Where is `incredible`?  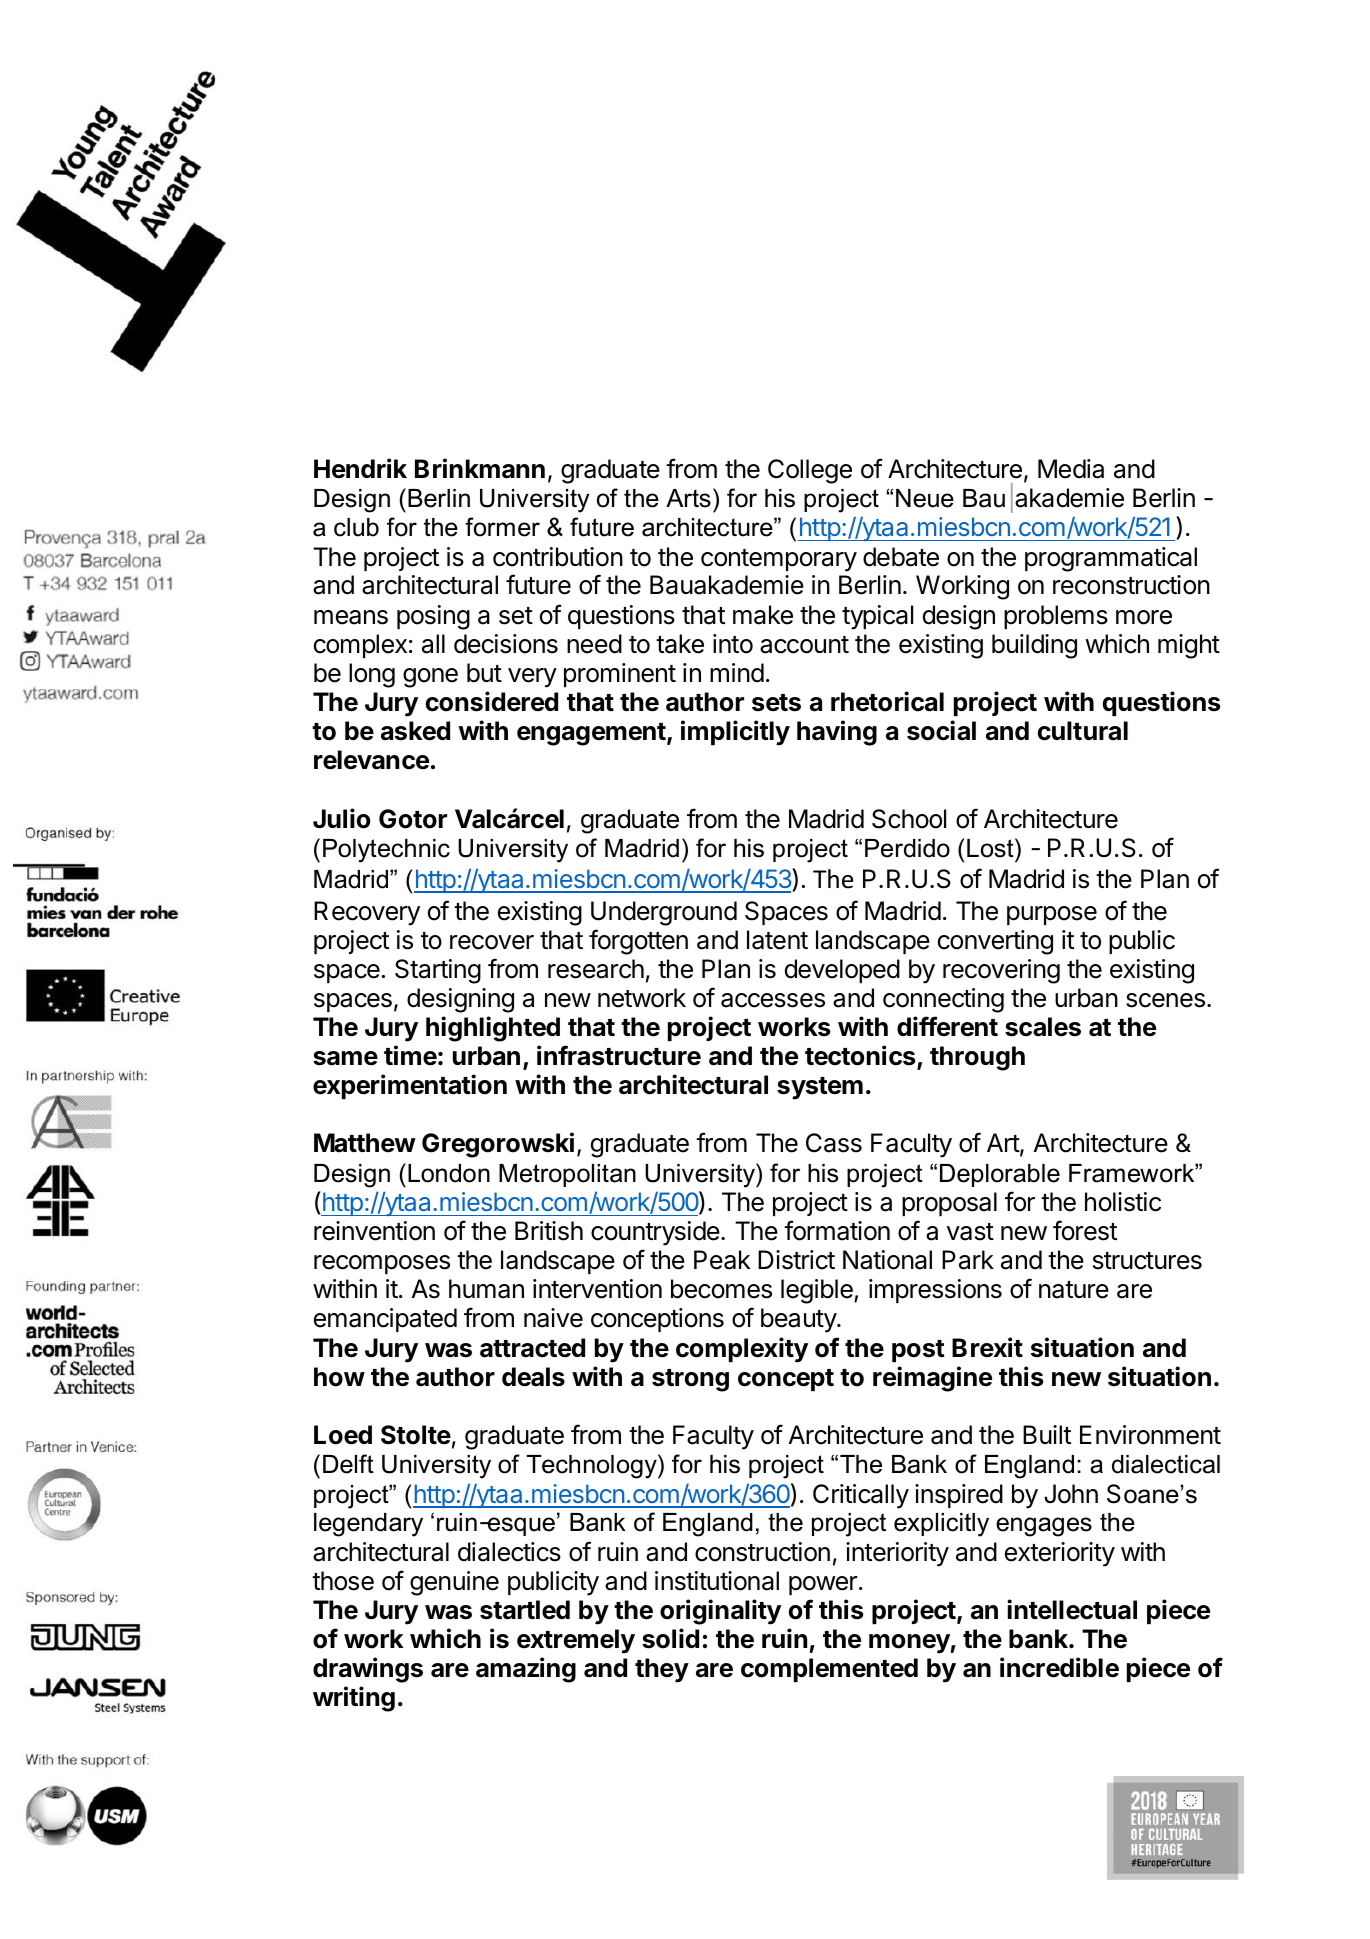
incredible is located at coordinates (1059, 1667).
